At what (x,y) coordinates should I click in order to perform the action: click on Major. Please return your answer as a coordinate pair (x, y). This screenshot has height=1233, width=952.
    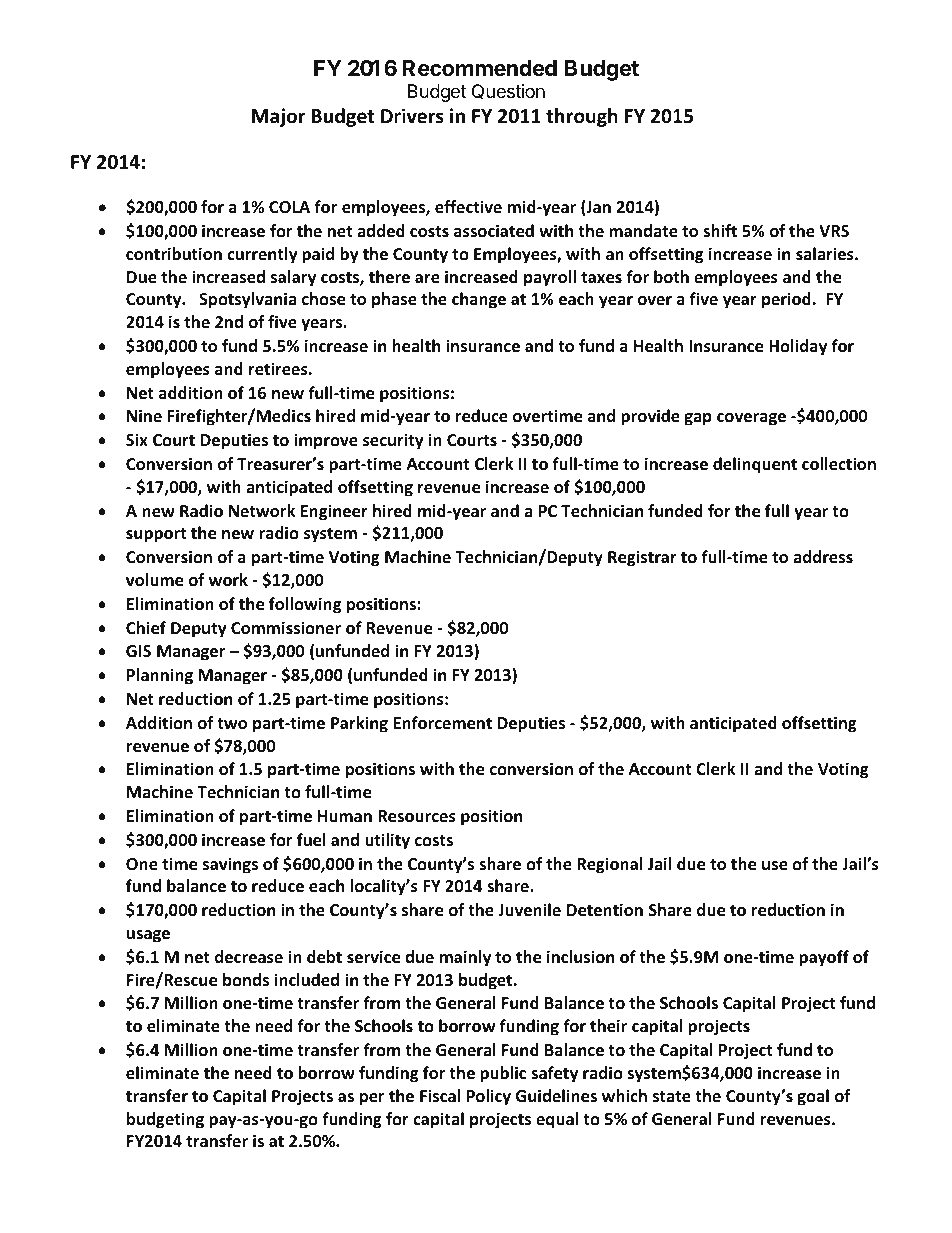
    Looking at the image, I should click on (278, 117).
